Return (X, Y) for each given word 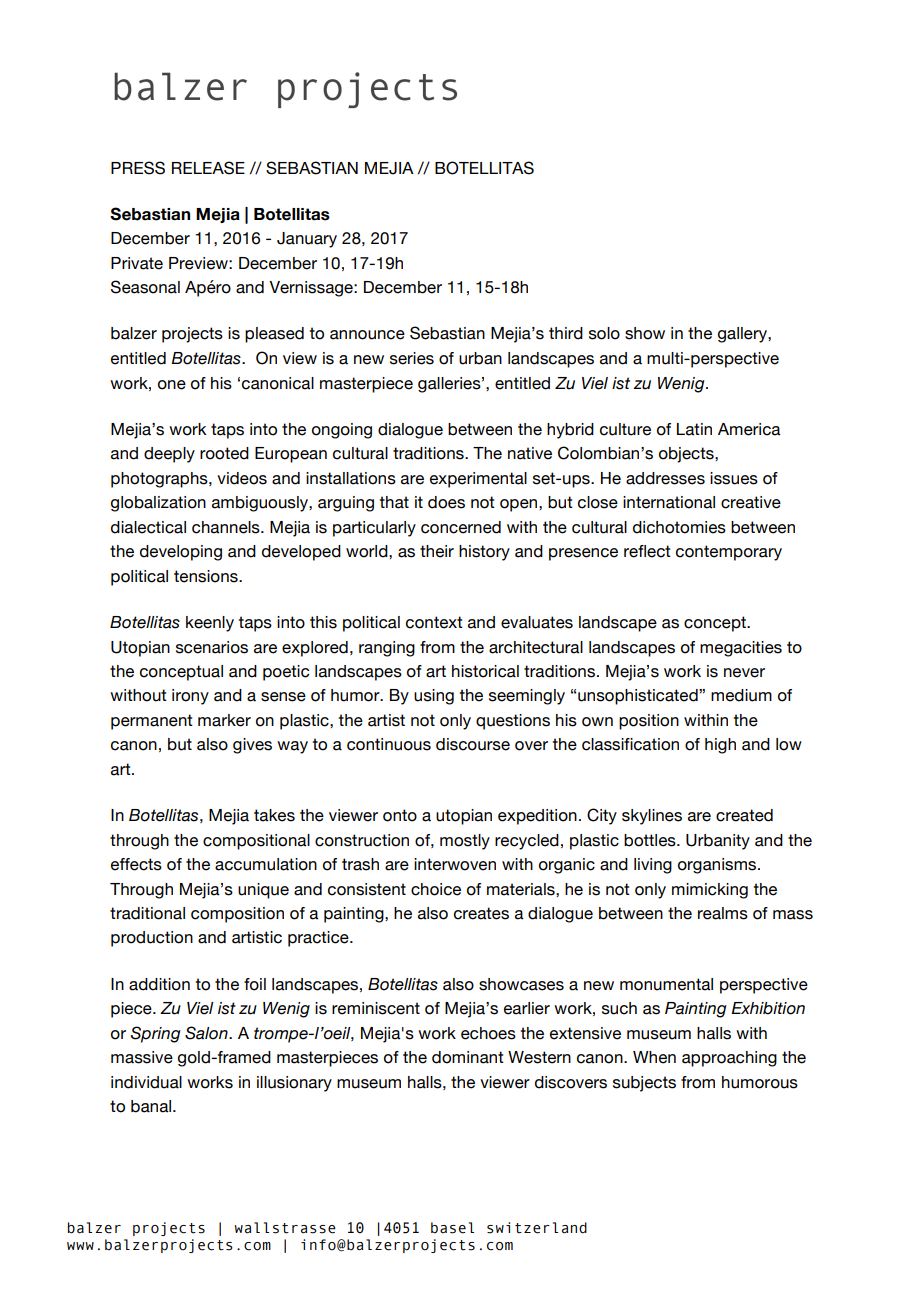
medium (741, 695)
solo (604, 333)
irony (190, 697)
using (434, 697)
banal (152, 1106)
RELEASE (208, 168)
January (307, 240)
